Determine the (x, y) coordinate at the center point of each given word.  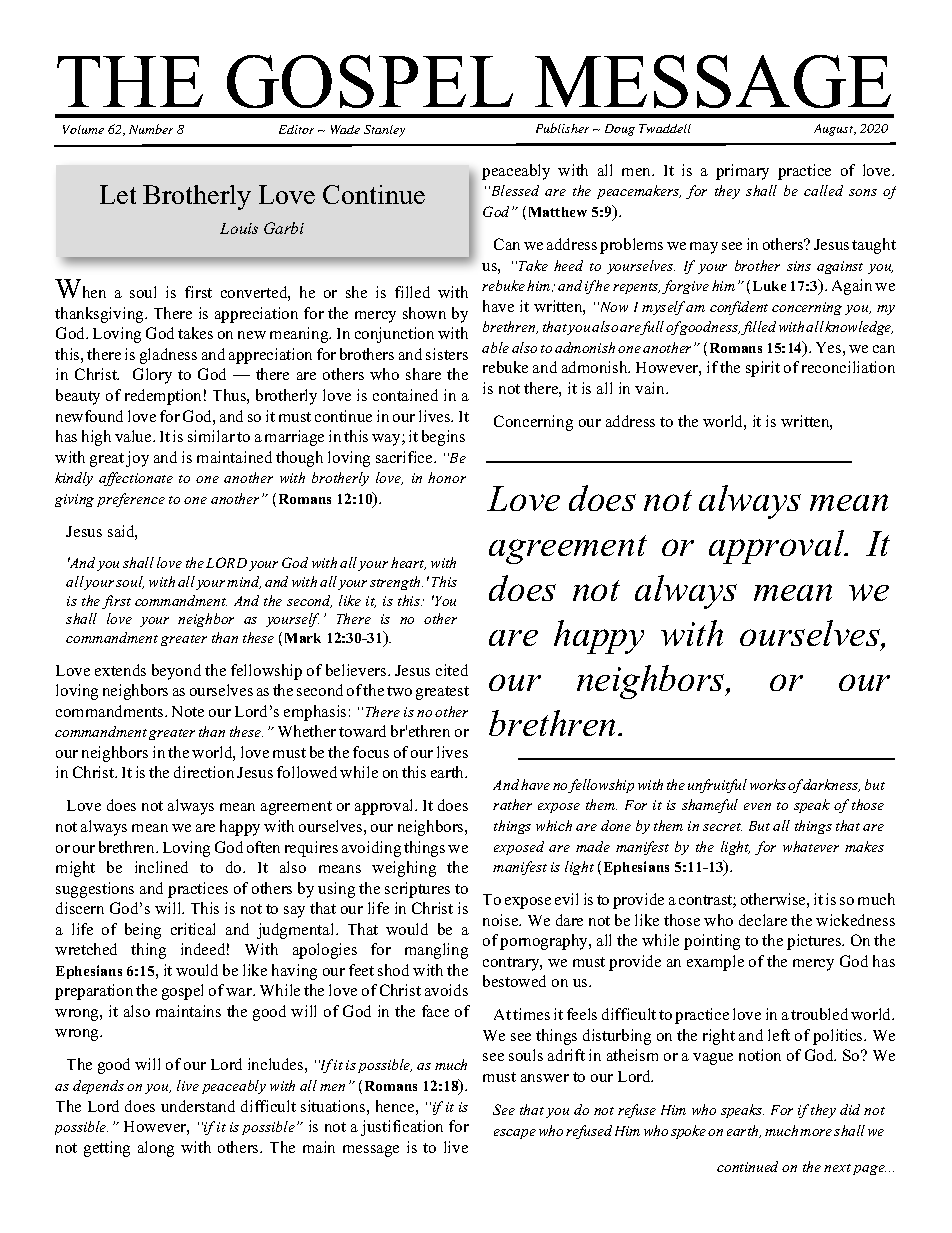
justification (402, 1128)
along (156, 1149)
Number (151, 129)
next (837, 1168)
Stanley (384, 131)
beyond (176, 672)
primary (742, 172)
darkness (830, 785)
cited (452, 670)
